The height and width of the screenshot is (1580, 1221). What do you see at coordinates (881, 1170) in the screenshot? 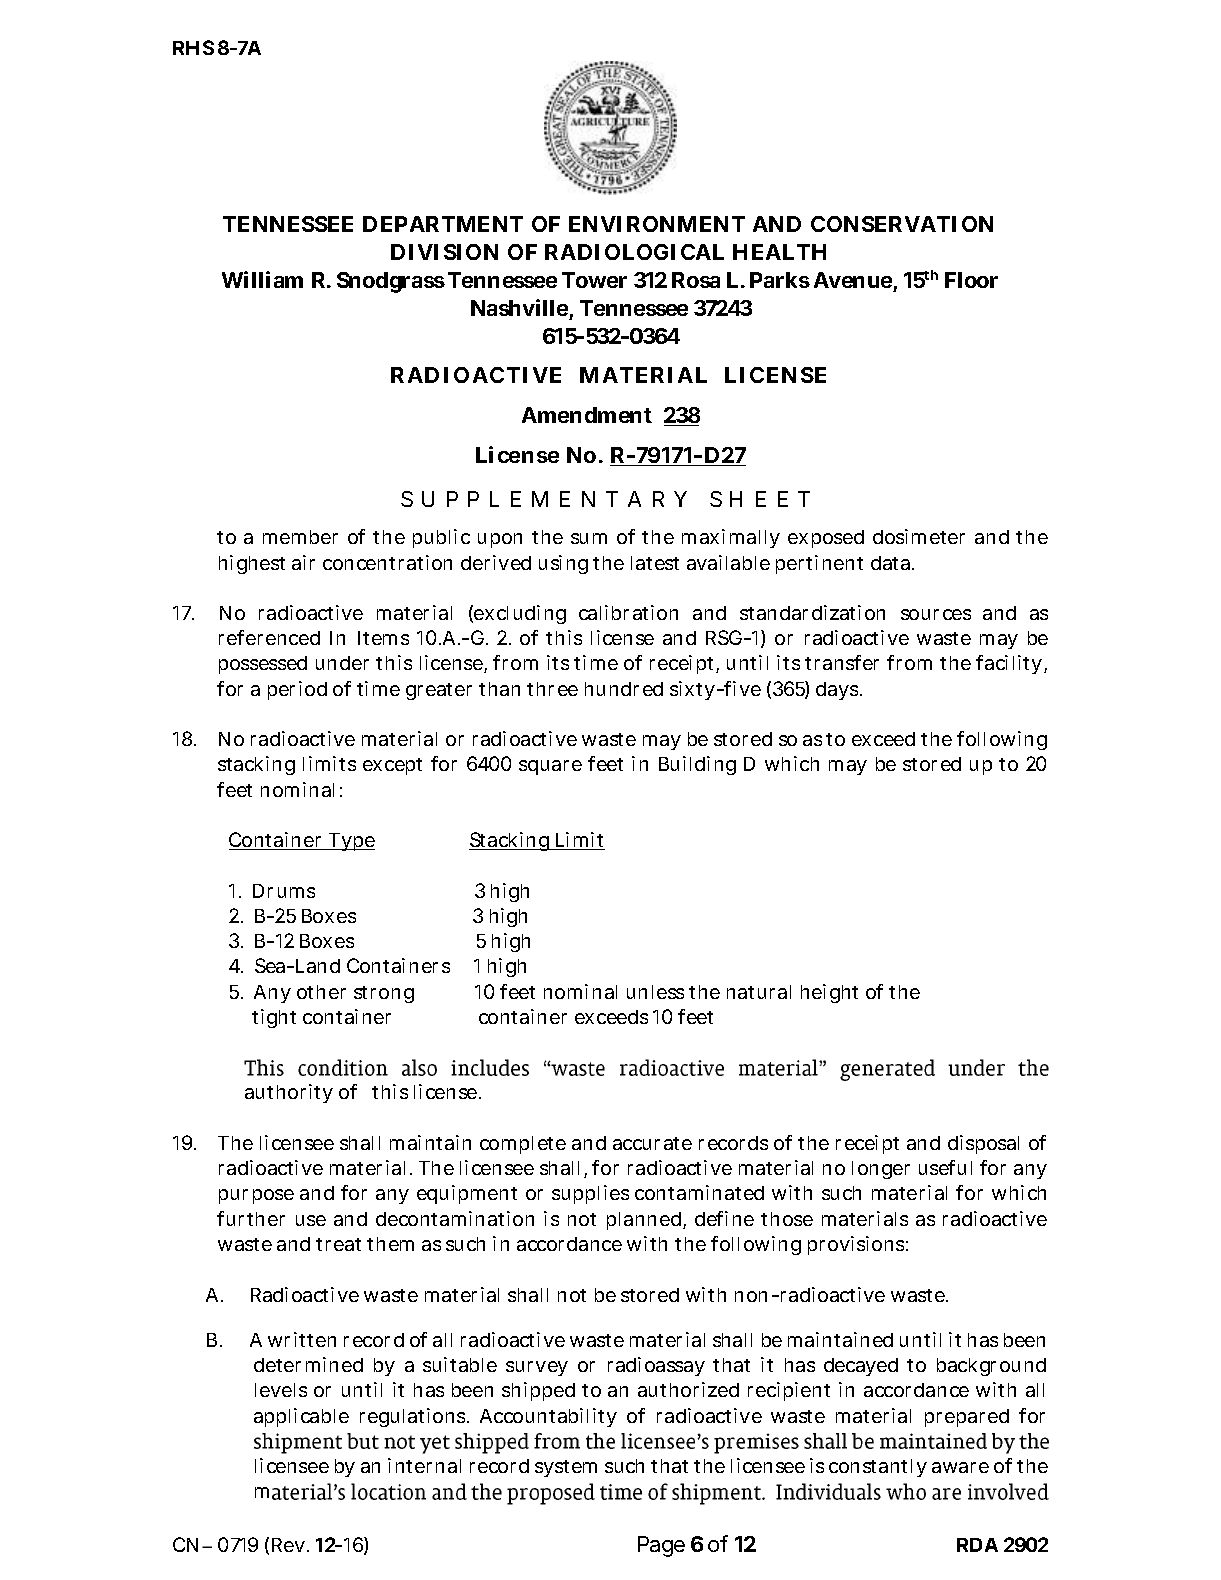
I see `longer` at bounding box center [881, 1170].
